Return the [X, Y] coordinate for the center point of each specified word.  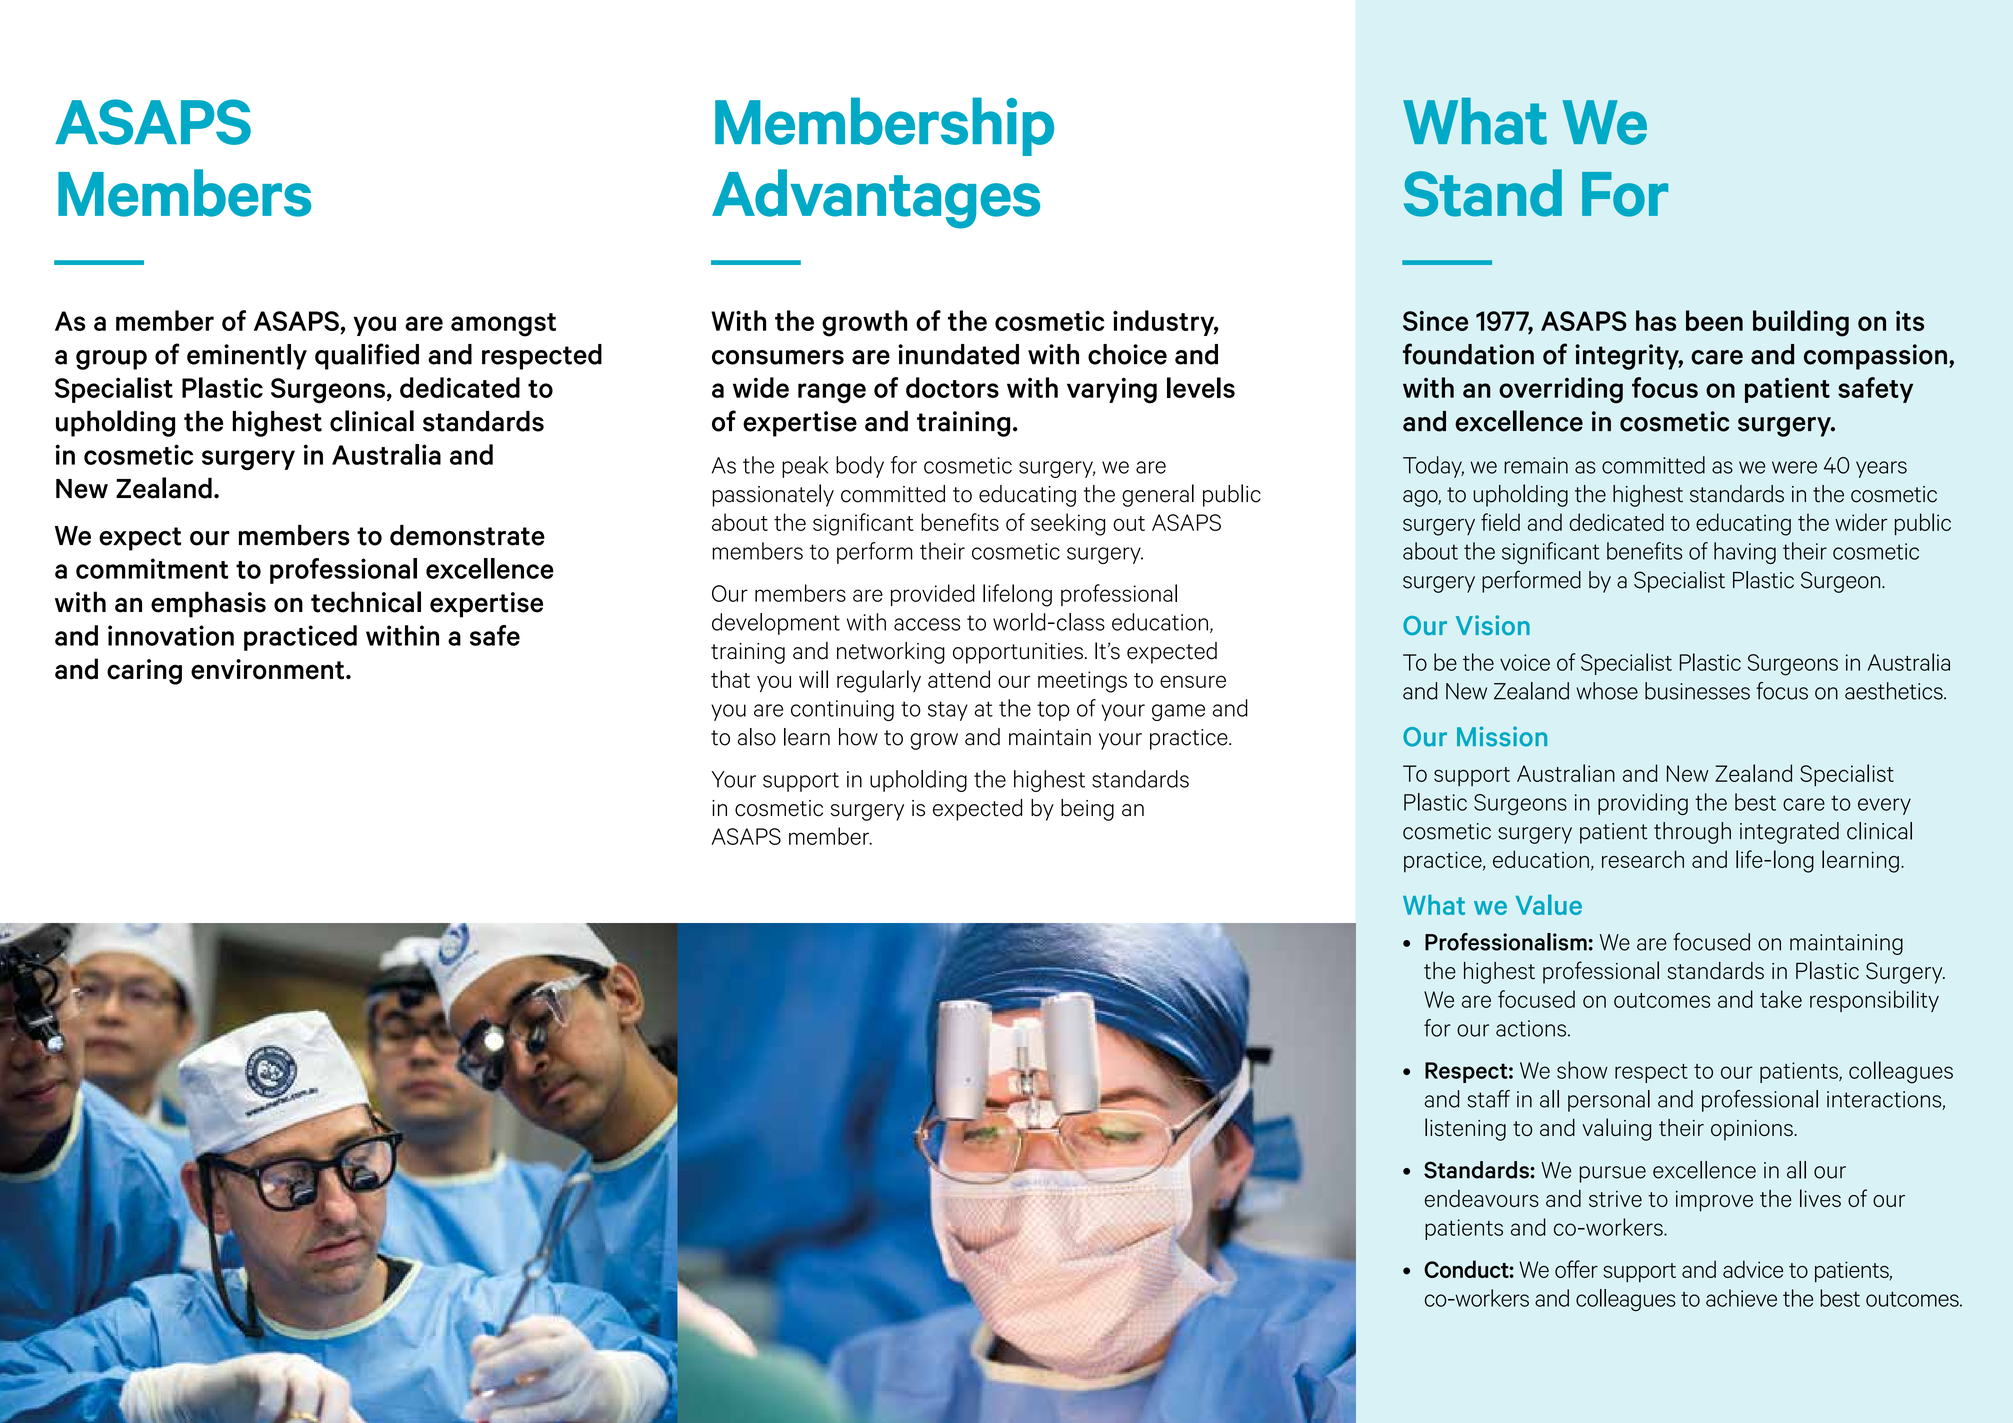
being [1087, 810]
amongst [503, 325]
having [1745, 553]
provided [933, 595]
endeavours [1482, 1198]
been [1714, 320]
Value [1549, 904]
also [757, 737]
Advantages [876, 199]
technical [366, 602]
